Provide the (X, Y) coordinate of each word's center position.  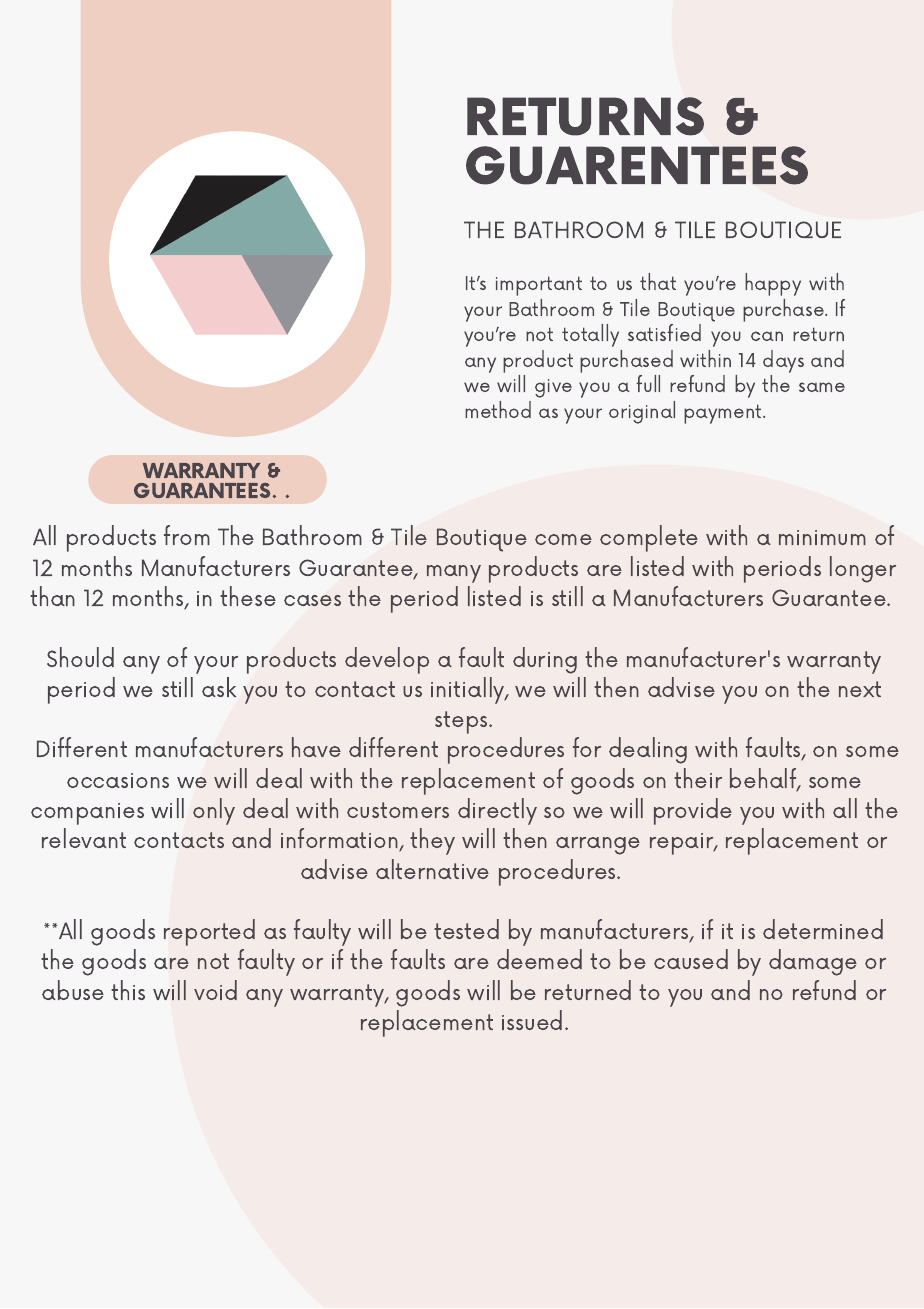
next (860, 689)
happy (773, 284)
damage (813, 962)
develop (387, 660)
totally (590, 335)
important (539, 286)
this (128, 990)
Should (80, 657)
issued (532, 1020)
